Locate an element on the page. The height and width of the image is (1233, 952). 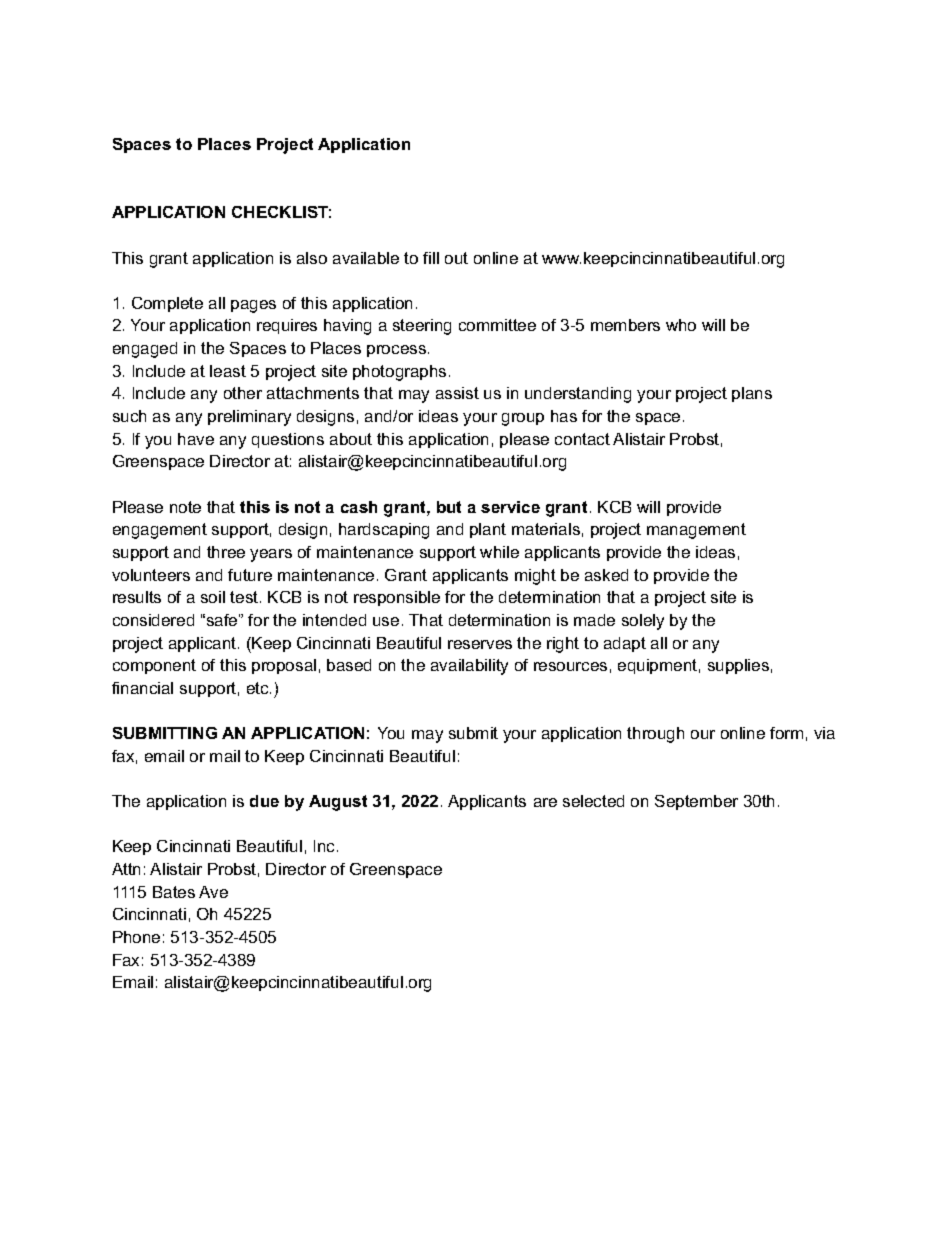
who is located at coordinates (681, 325).
